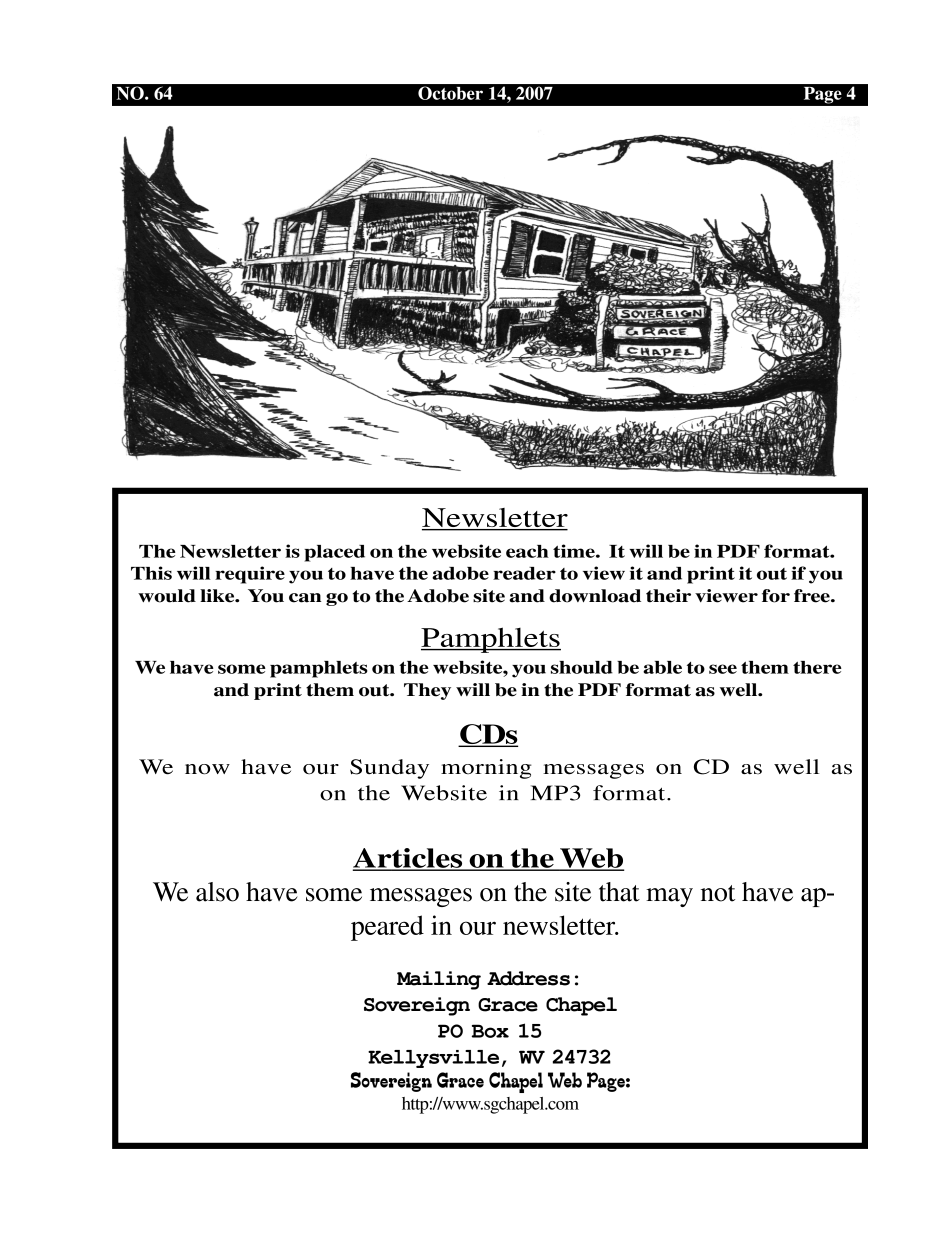 This image has height=1233, width=952. Describe the element at coordinates (409, 859) in the image. I see `Articles` at that location.
